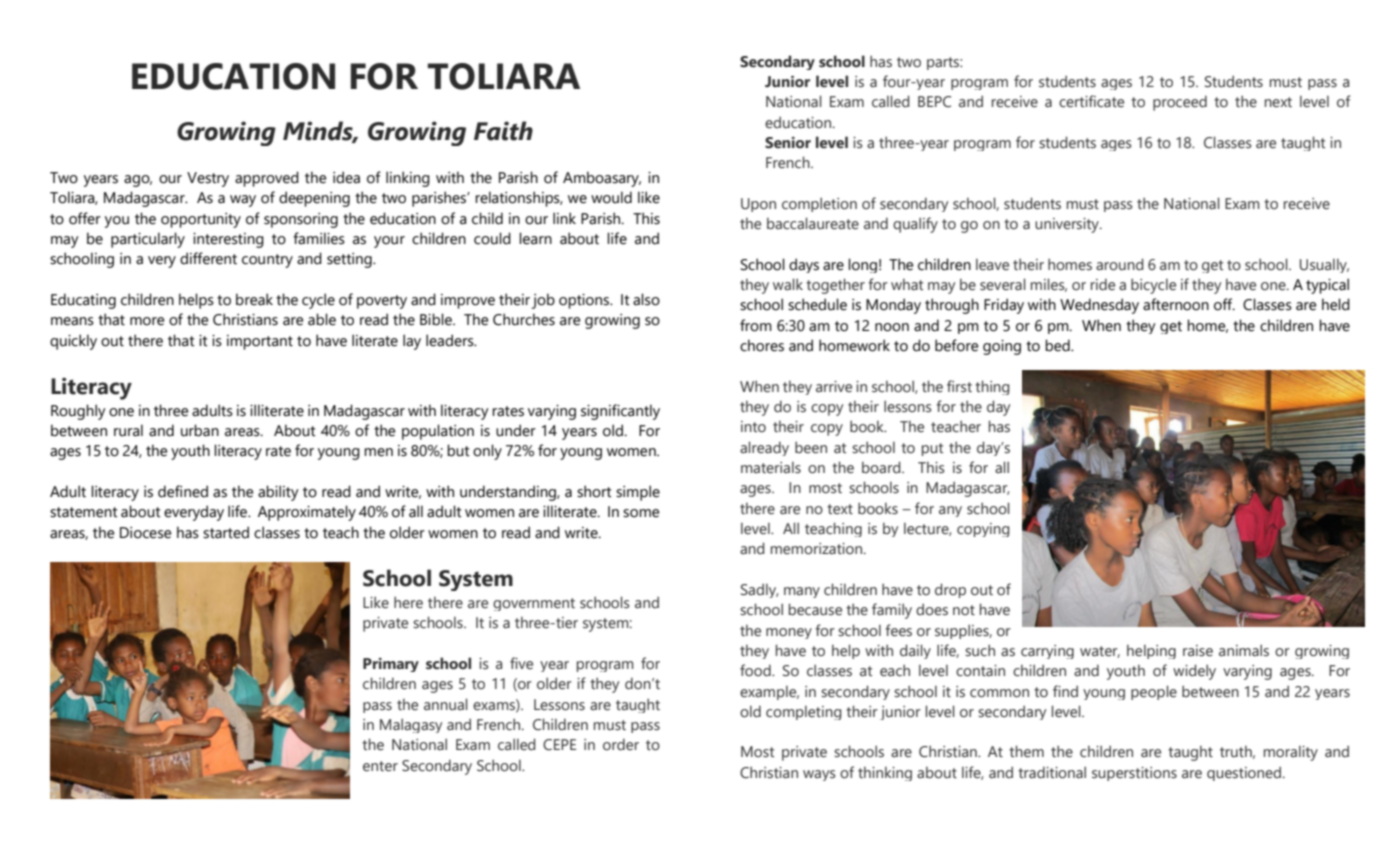 This image has height=850, width=1400. Describe the element at coordinates (208, 179) in the image. I see `Vestry` at that location.
